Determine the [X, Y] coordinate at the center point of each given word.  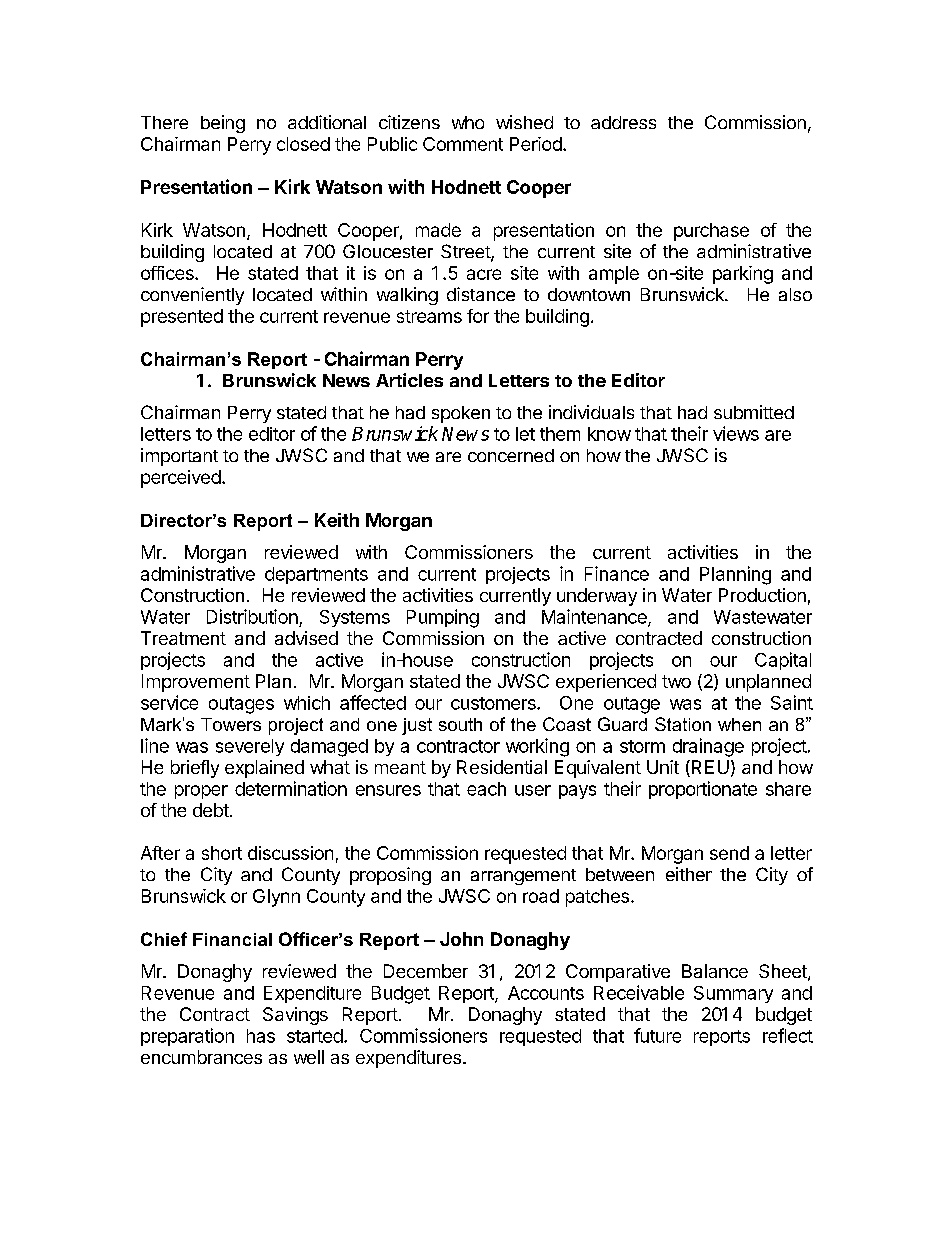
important [179, 457]
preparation [187, 1037]
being [223, 124]
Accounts [546, 993]
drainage [708, 747]
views [736, 433]
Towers [231, 724]
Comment [463, 144]
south [460, 724]
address [623, 122]
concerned [511, 455]
